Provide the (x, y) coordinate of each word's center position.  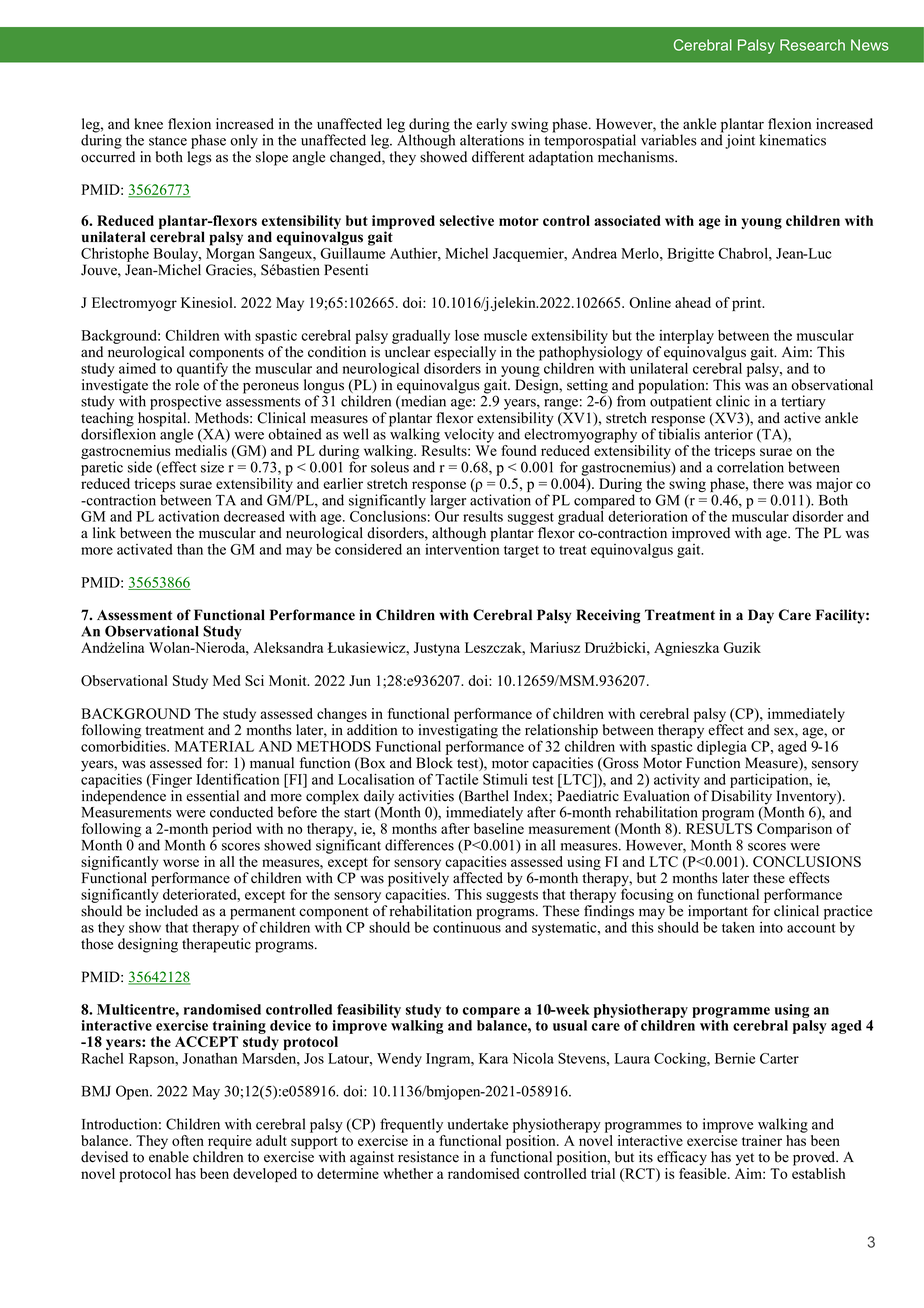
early (491, 126)
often (188, 1140)
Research (812, 45)
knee (148, 124)
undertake (477, 1124)
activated (145, 549)
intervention (462, 548)
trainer (762, 1140)
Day (761, 616)
